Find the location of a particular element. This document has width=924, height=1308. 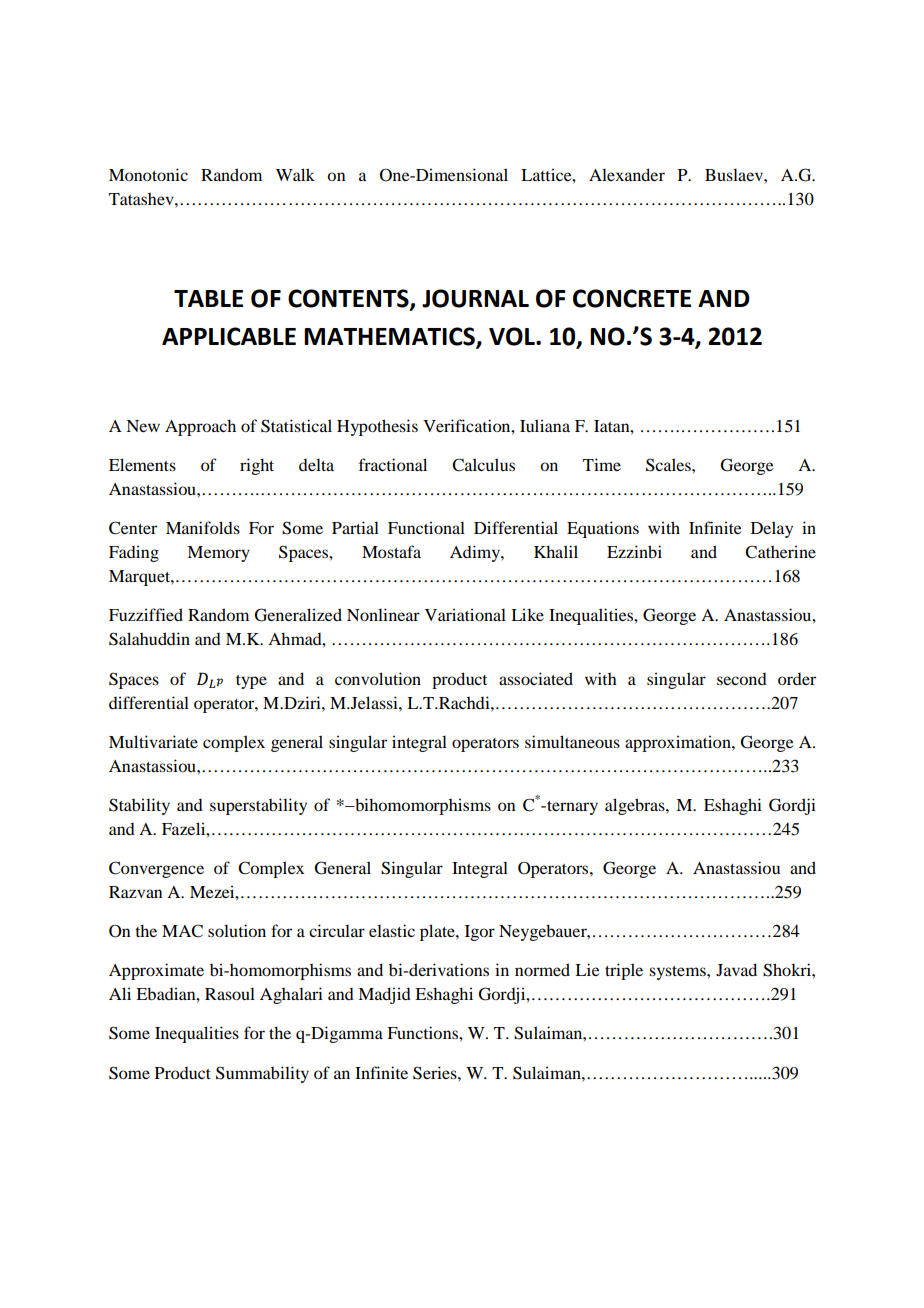

MATHEMATICS is located at coordinates (390, 337).
